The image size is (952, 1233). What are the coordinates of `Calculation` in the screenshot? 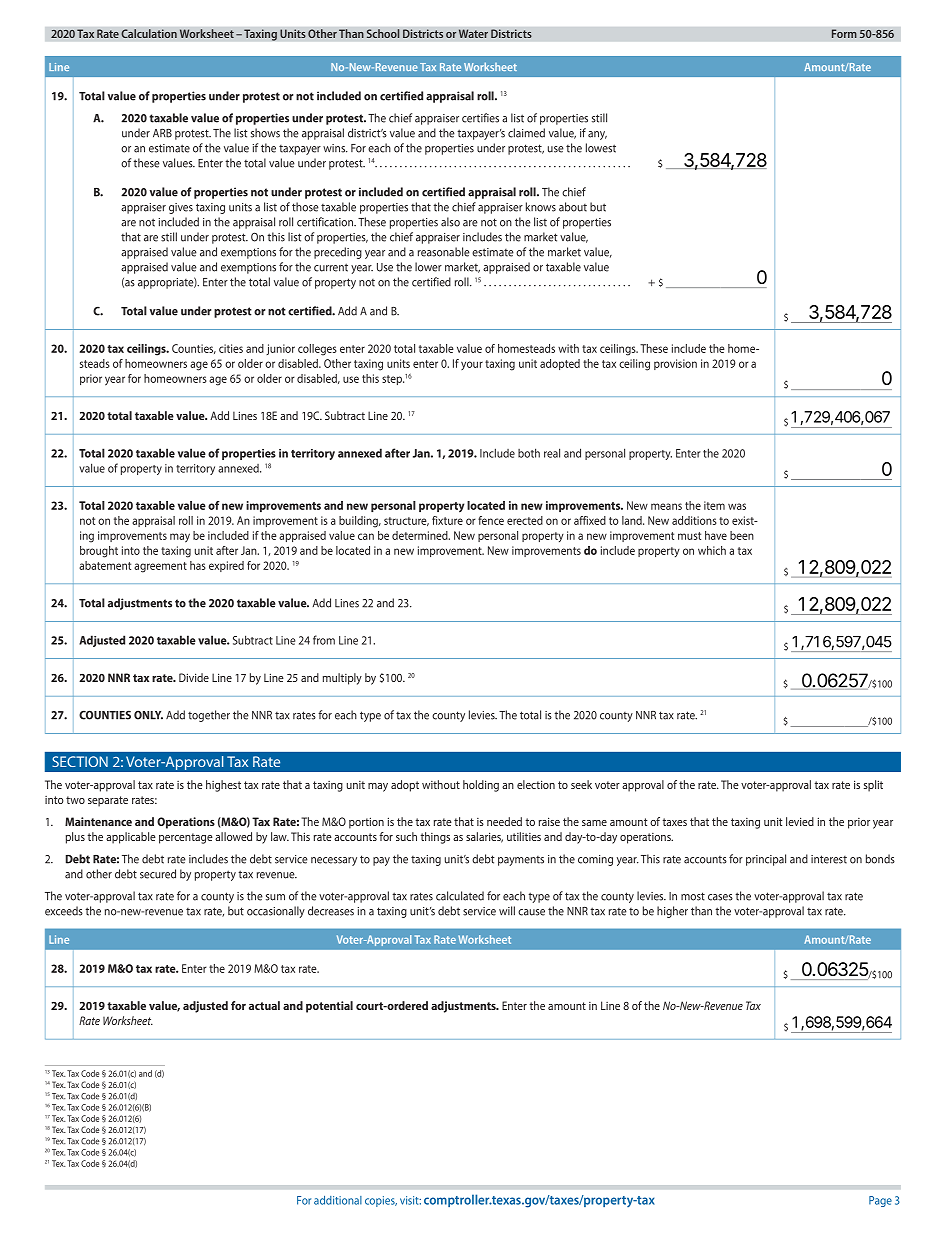 It's located at (149, 34).
